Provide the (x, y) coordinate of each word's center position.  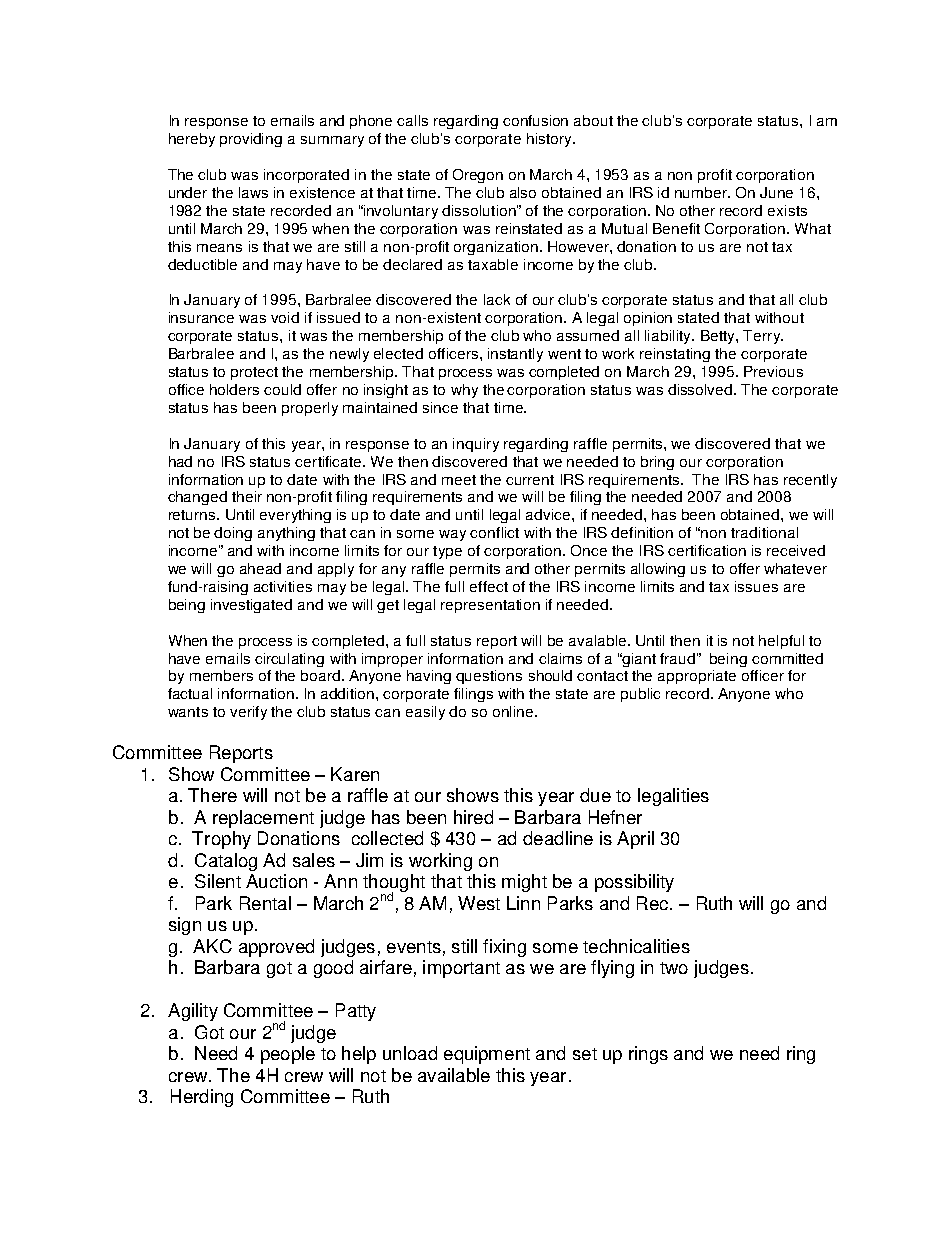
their (247, 496)
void (285, 317)
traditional (764, 532)
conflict (494, 532)
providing (251, 140)
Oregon (478, 176)
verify (248, 713)
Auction (276, 881)
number (702, 192)
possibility (634, 883)
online (513, 711)
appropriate (697, 677)
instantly (515, 355)
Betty (719, 337)
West (479, 903)
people (288, 1055)
